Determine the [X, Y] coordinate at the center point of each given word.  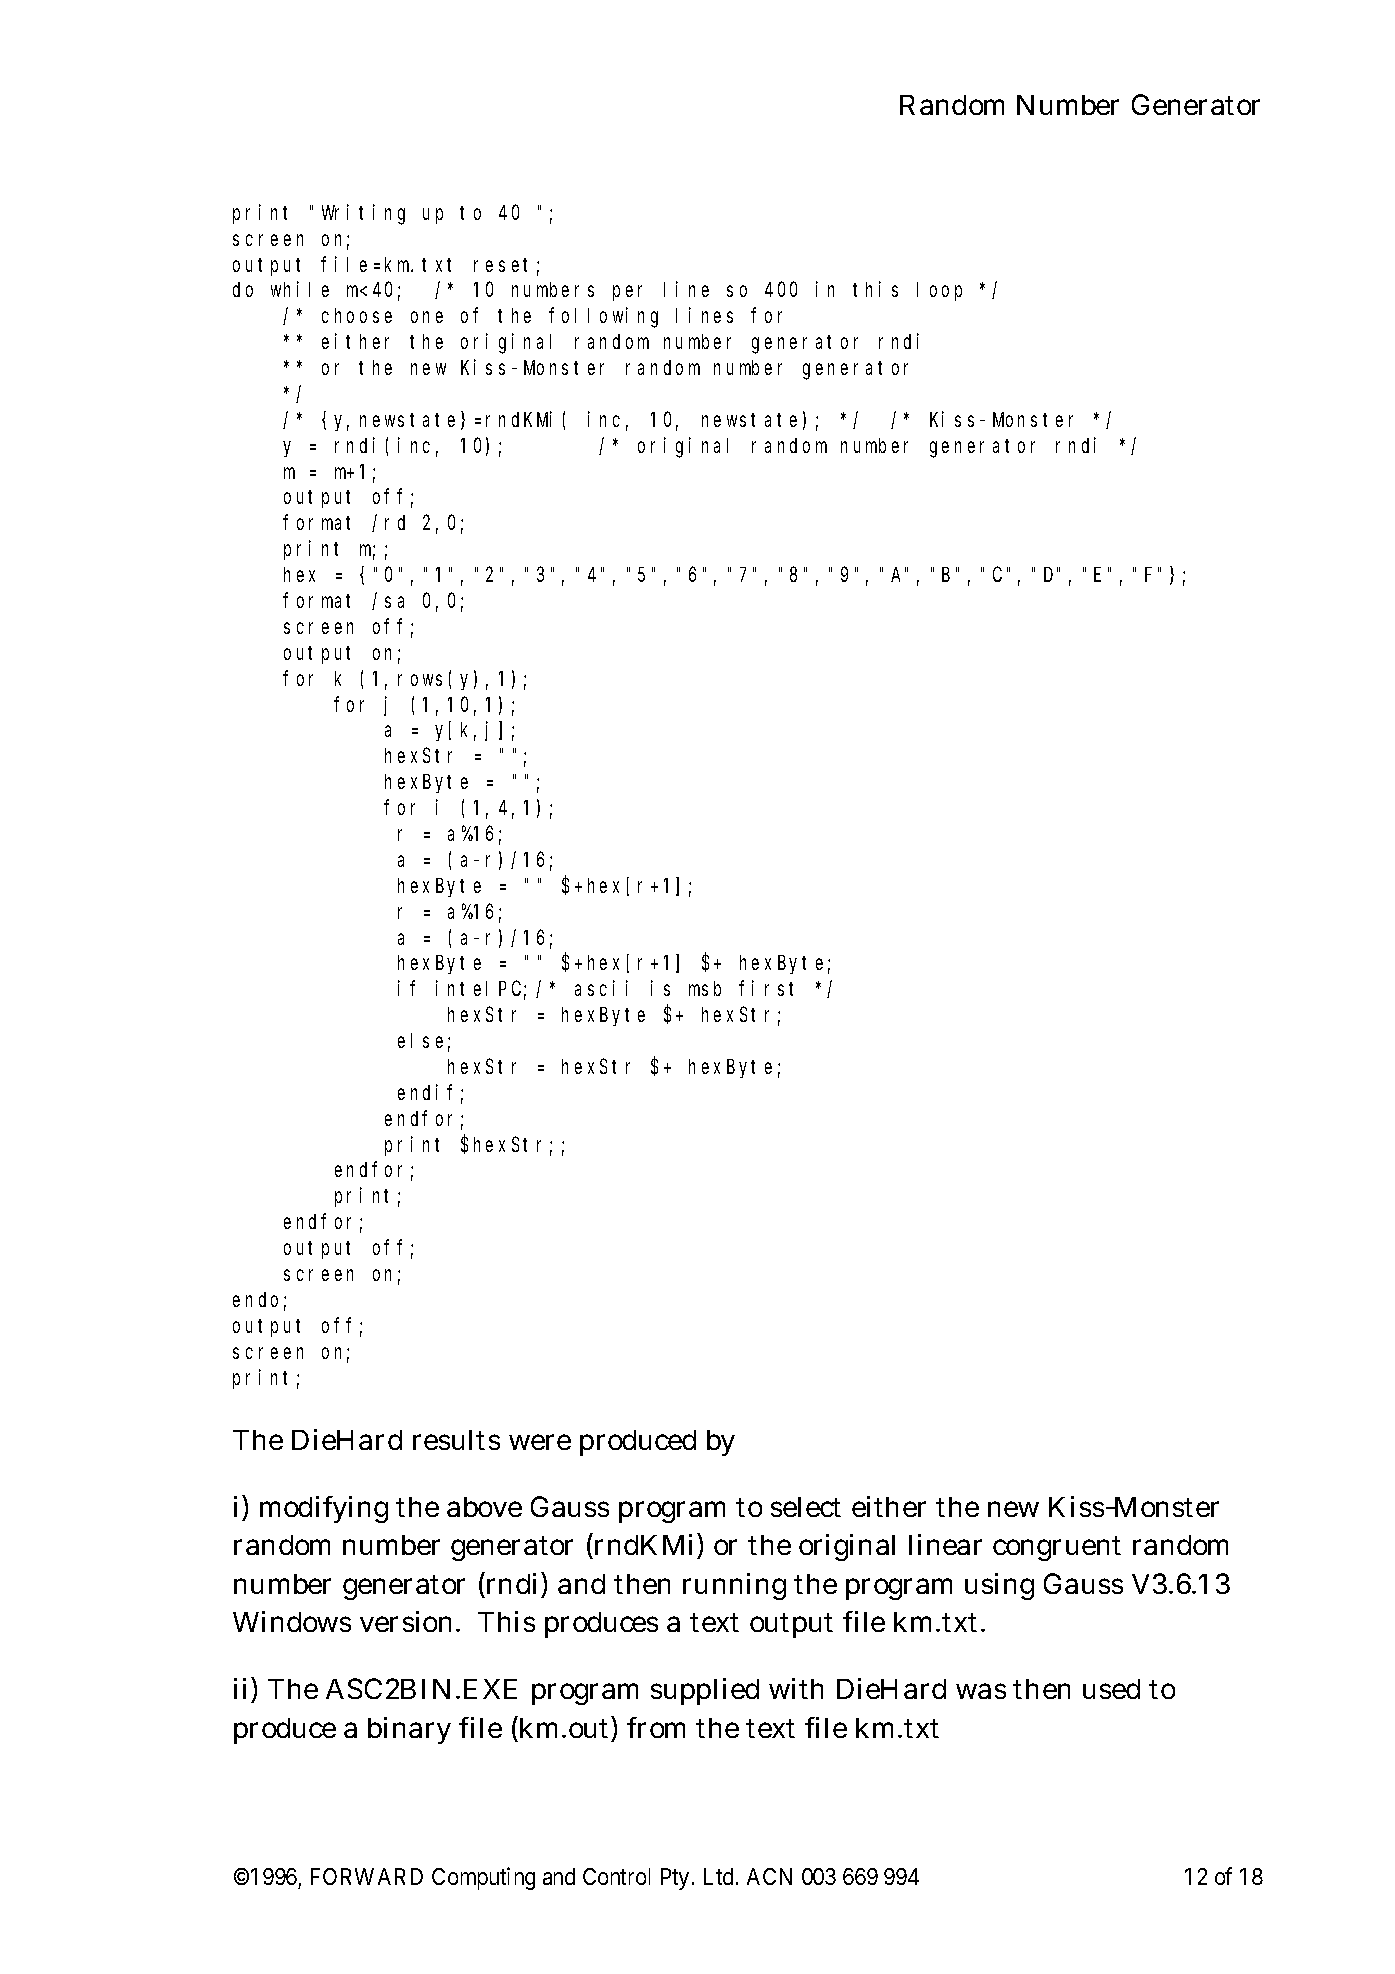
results [456, 1440]
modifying [324, 1509]
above [484, 1507]
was [981, 1691]
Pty [677, 1879]
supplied [705, 1691]
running [734, 1586]
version [405, 1621]
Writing [363, 214]
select [806, 1507]
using [999, 1586]
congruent [1057, 1548]
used [1111, 1689]
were [540, 1442]
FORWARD [367, 1876]
